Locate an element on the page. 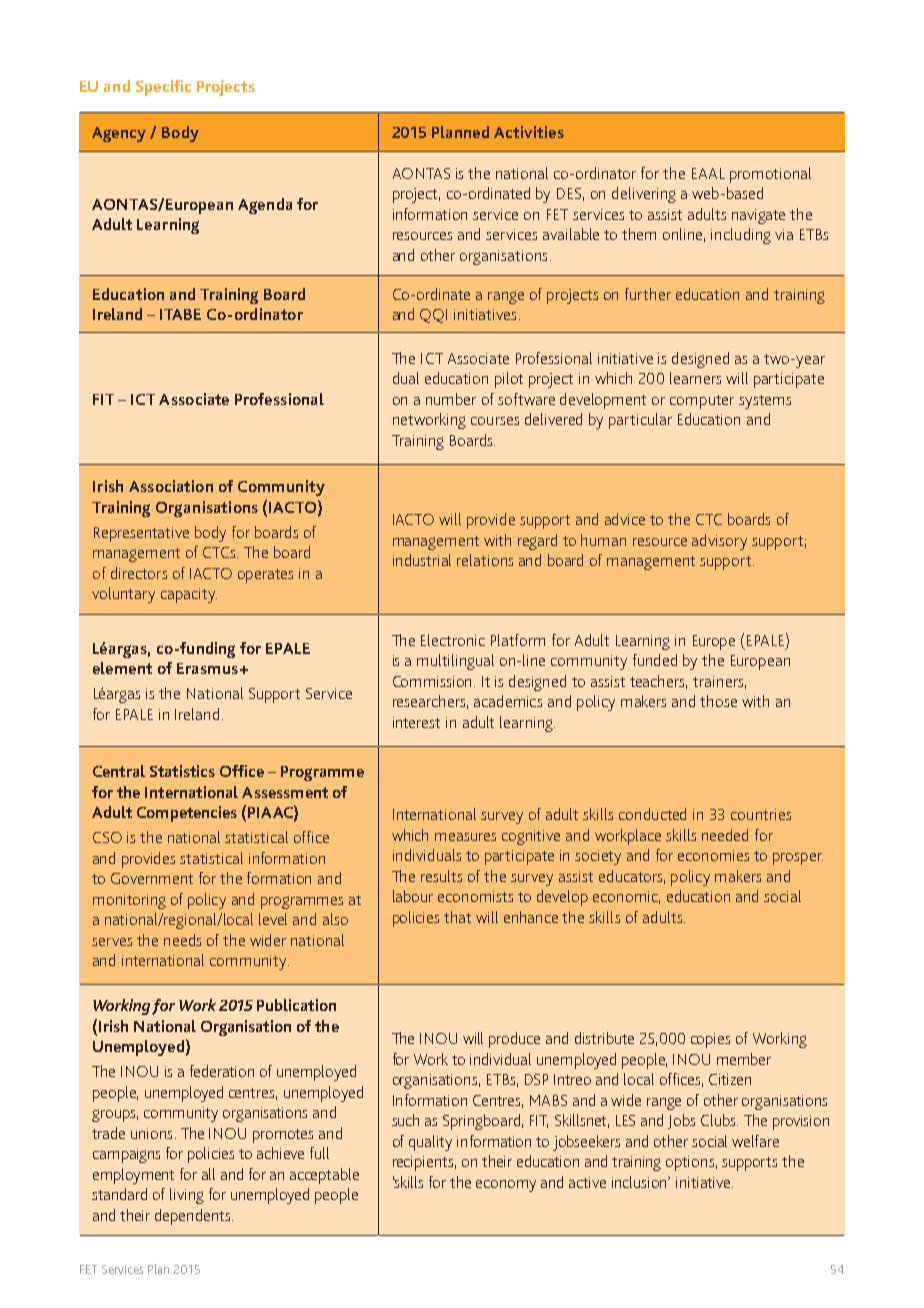  Specific is located at coordinates (163, 88).
